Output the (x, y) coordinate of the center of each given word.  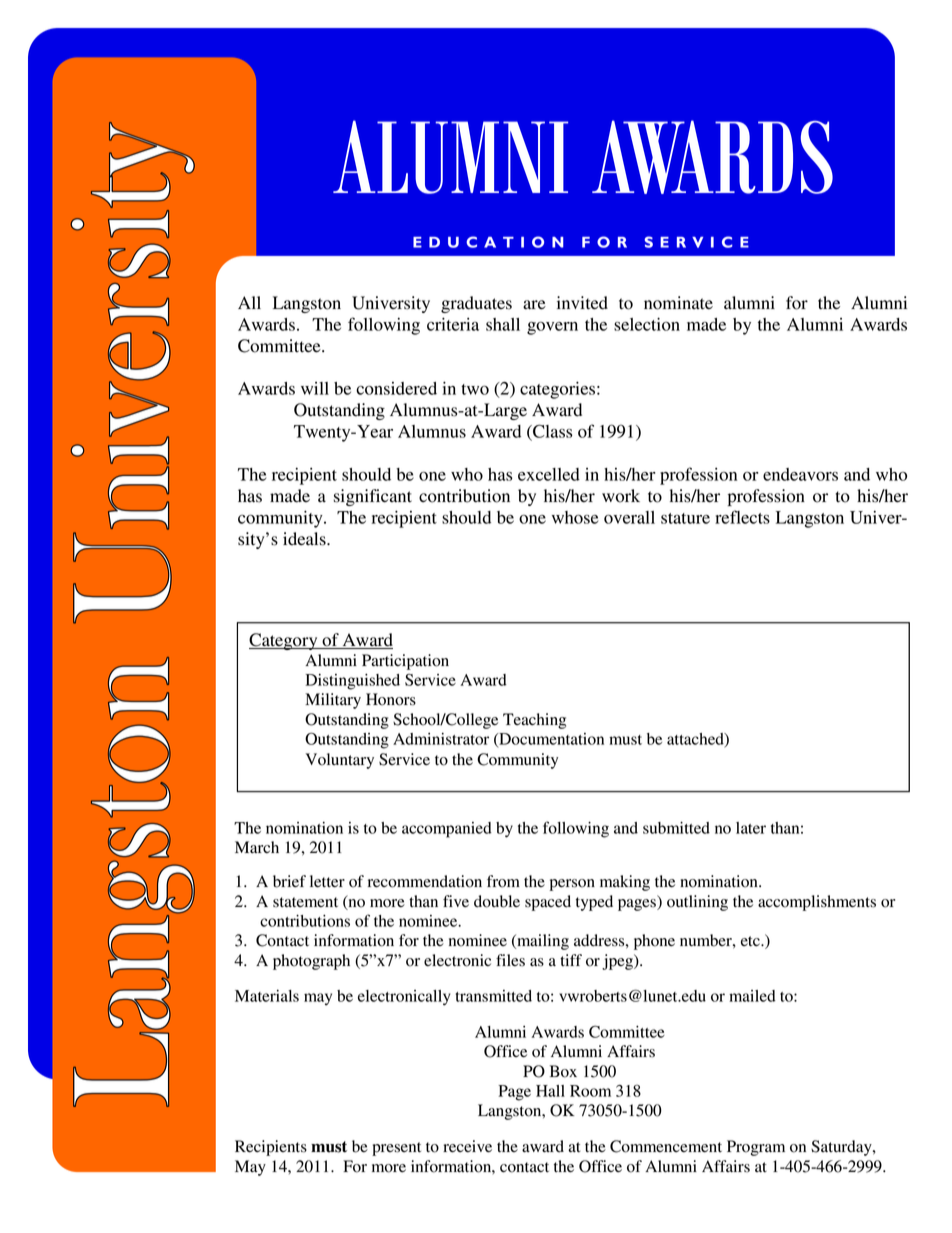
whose (575, 517)
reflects (742, 517)
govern (552, 328)
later (751, 828)
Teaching (534, 721)
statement (305, 902)
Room (590, 1091)
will (315, 388)
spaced (548, 903)
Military (333, 701)
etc (751, 941)
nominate (678, 303)
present (396, 1149)
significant (373, 497)
